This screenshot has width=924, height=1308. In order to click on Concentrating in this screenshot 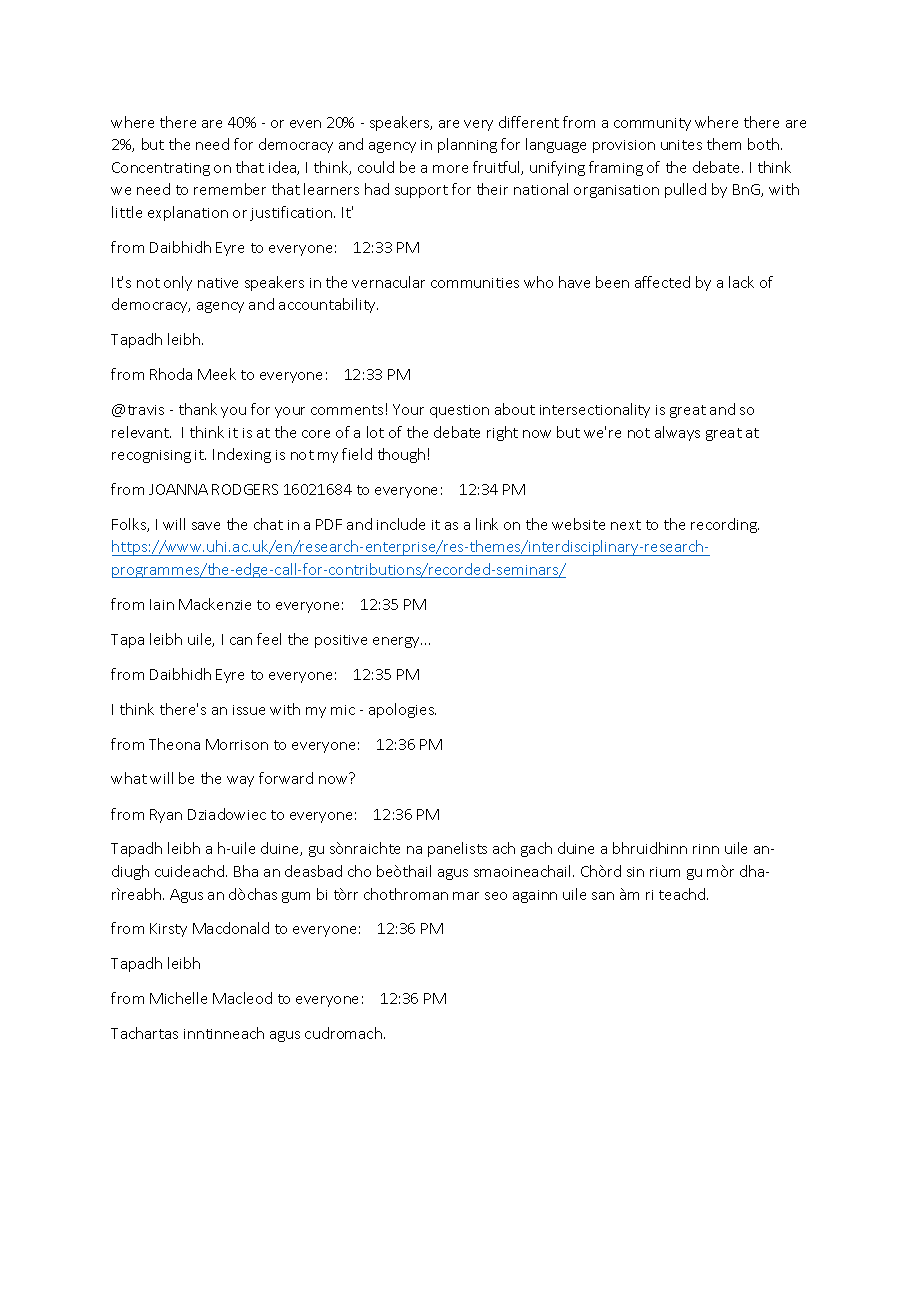, I will do `click(161, 169)`.
